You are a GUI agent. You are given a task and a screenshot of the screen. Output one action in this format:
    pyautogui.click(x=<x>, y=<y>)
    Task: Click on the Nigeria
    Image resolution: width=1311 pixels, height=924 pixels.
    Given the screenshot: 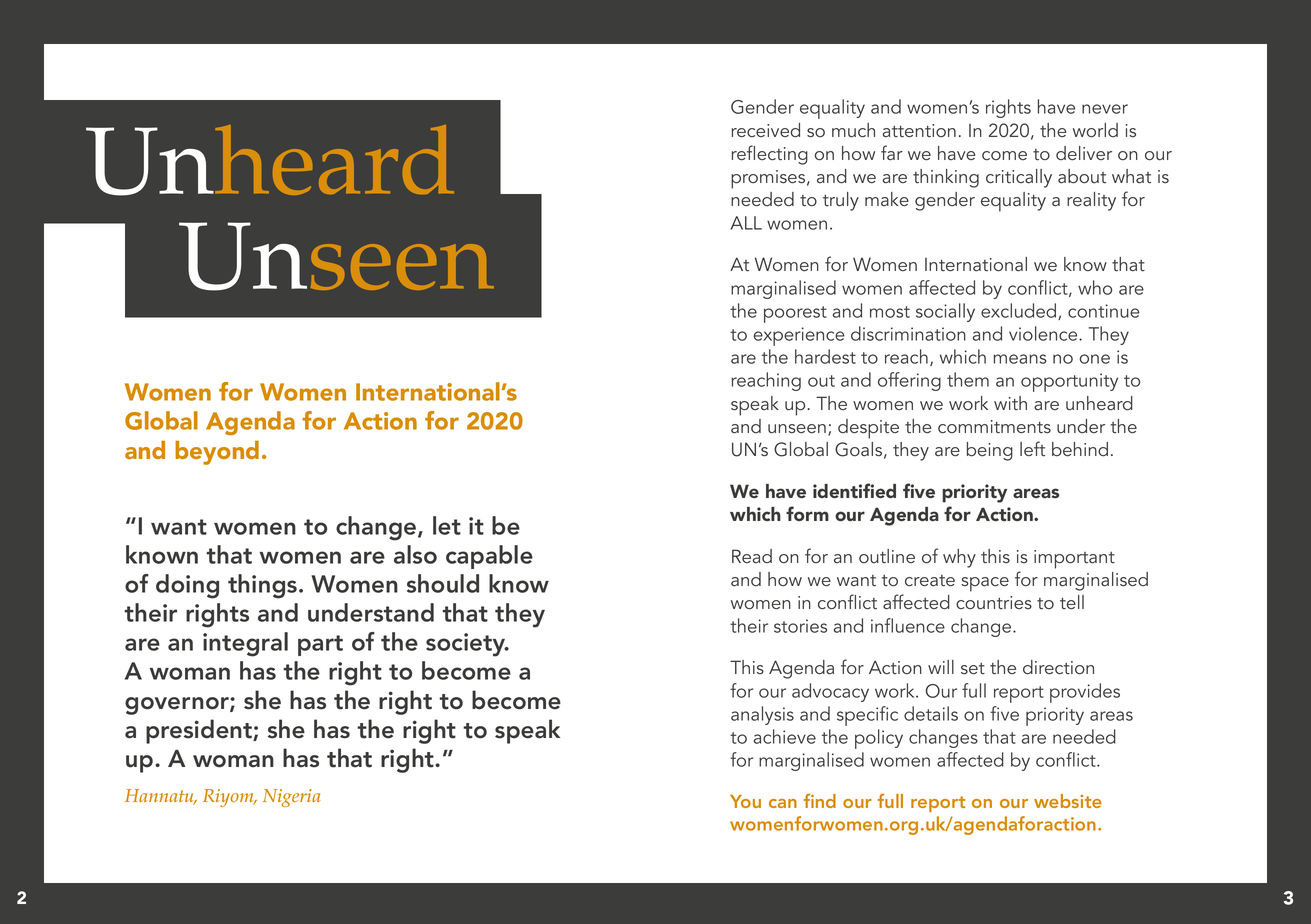 What is the action you would take?
    pyautogui.click(x=292, y=798)
